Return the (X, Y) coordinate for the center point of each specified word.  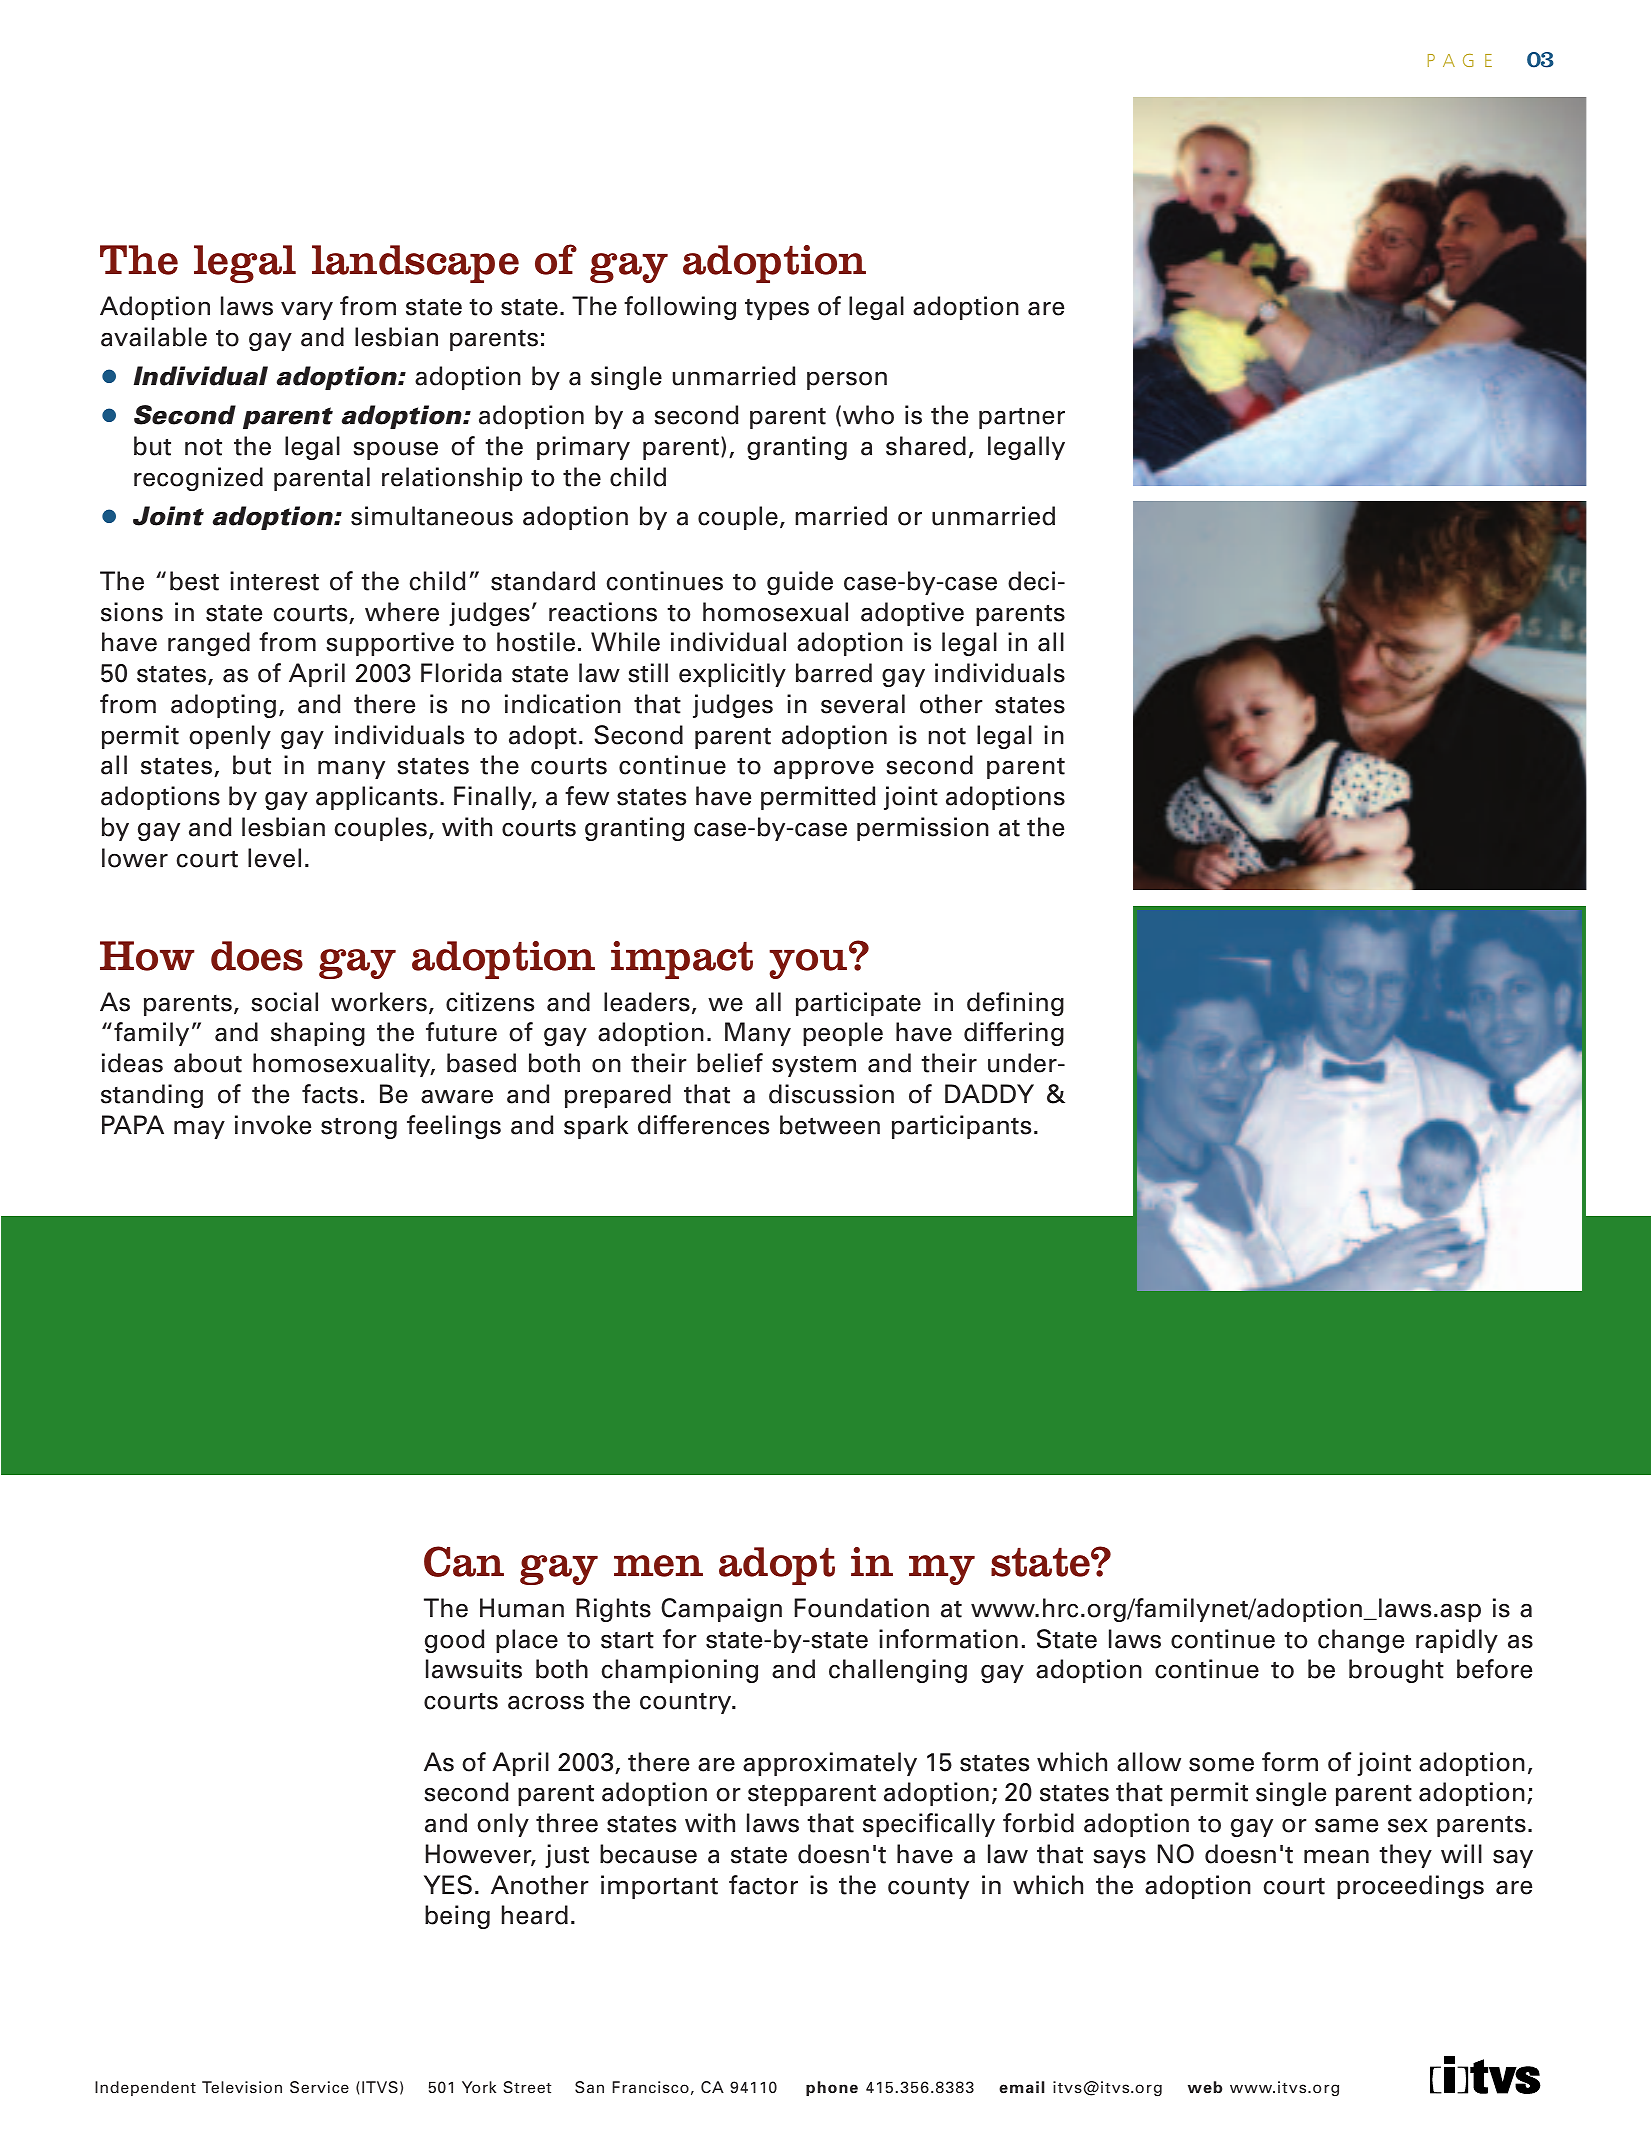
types (777, 309)
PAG (1451, 60)
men (658, 1566)
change (1361, 1641)
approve (824, 770)
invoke (273, 1125)
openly (230, 737)
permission (923, 829)
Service (319, 2087)
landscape (415, 264)
